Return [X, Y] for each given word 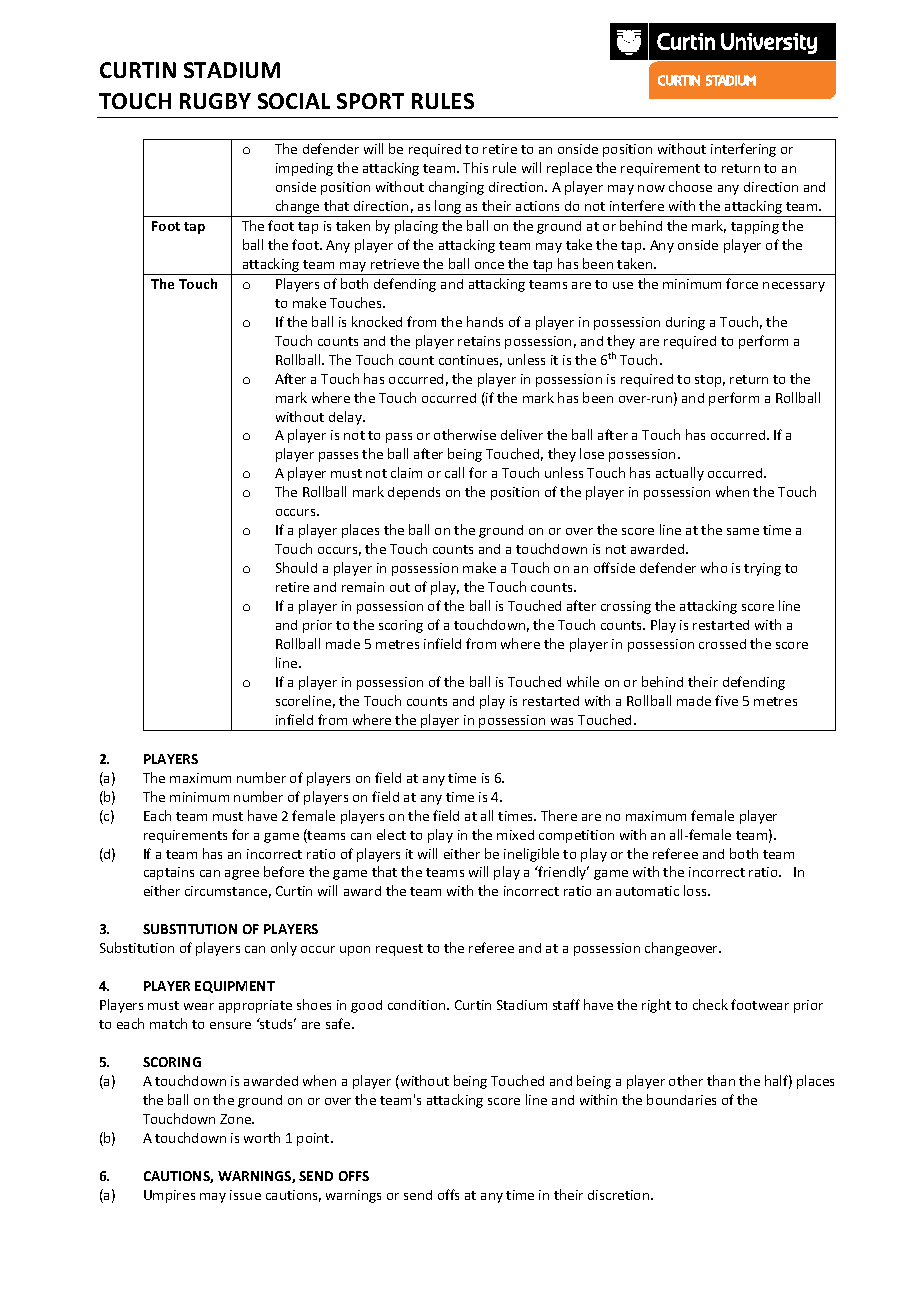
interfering [743, 150]
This [475, 167]
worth [262, 1137]
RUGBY [215, 101]
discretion [620, 1195]
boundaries [681, 1099]
